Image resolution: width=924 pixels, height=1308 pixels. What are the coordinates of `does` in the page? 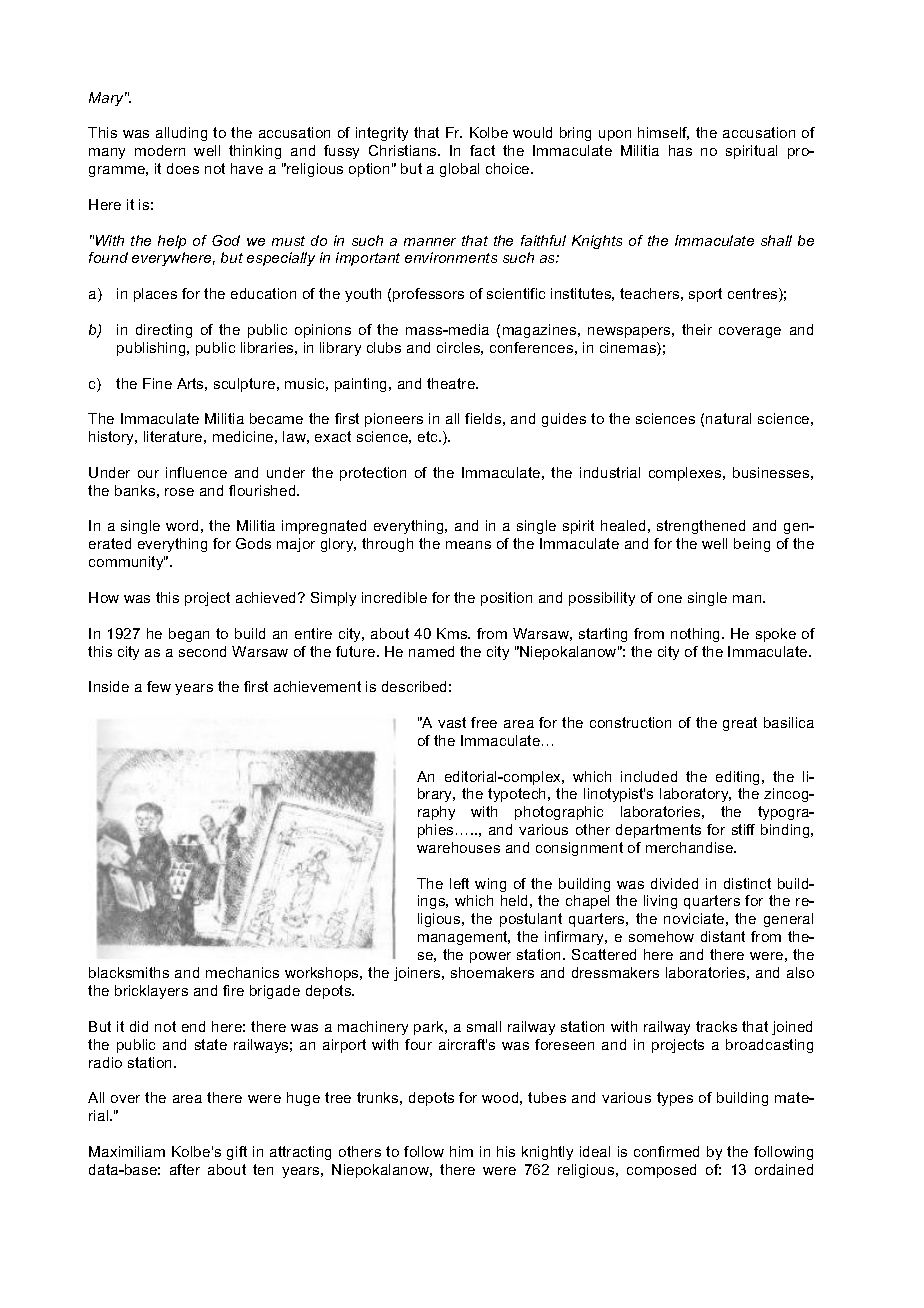 It's located at (183, 168).
